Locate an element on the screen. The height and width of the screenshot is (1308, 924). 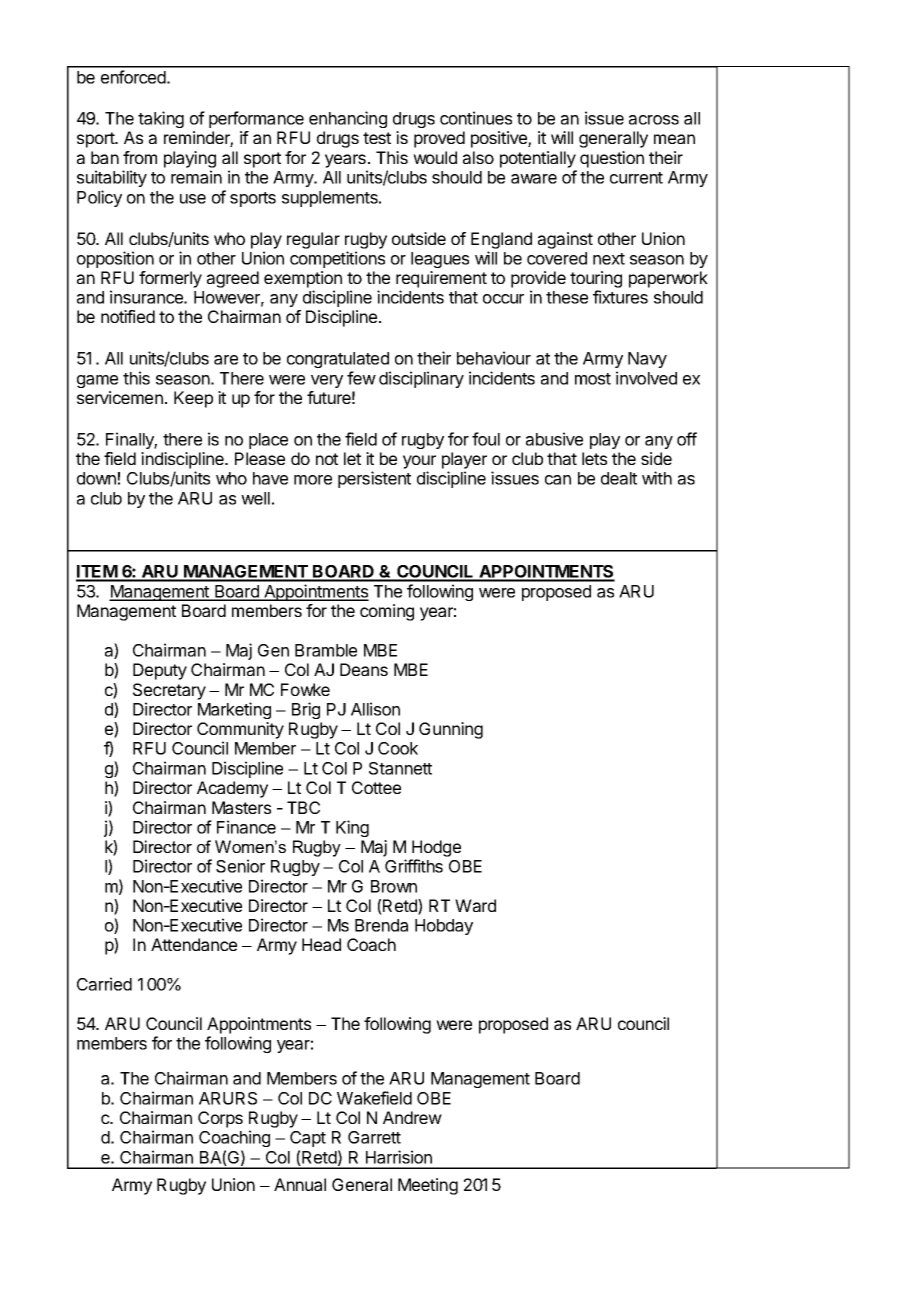
Meeting is located at coordinates (428, 1186).
